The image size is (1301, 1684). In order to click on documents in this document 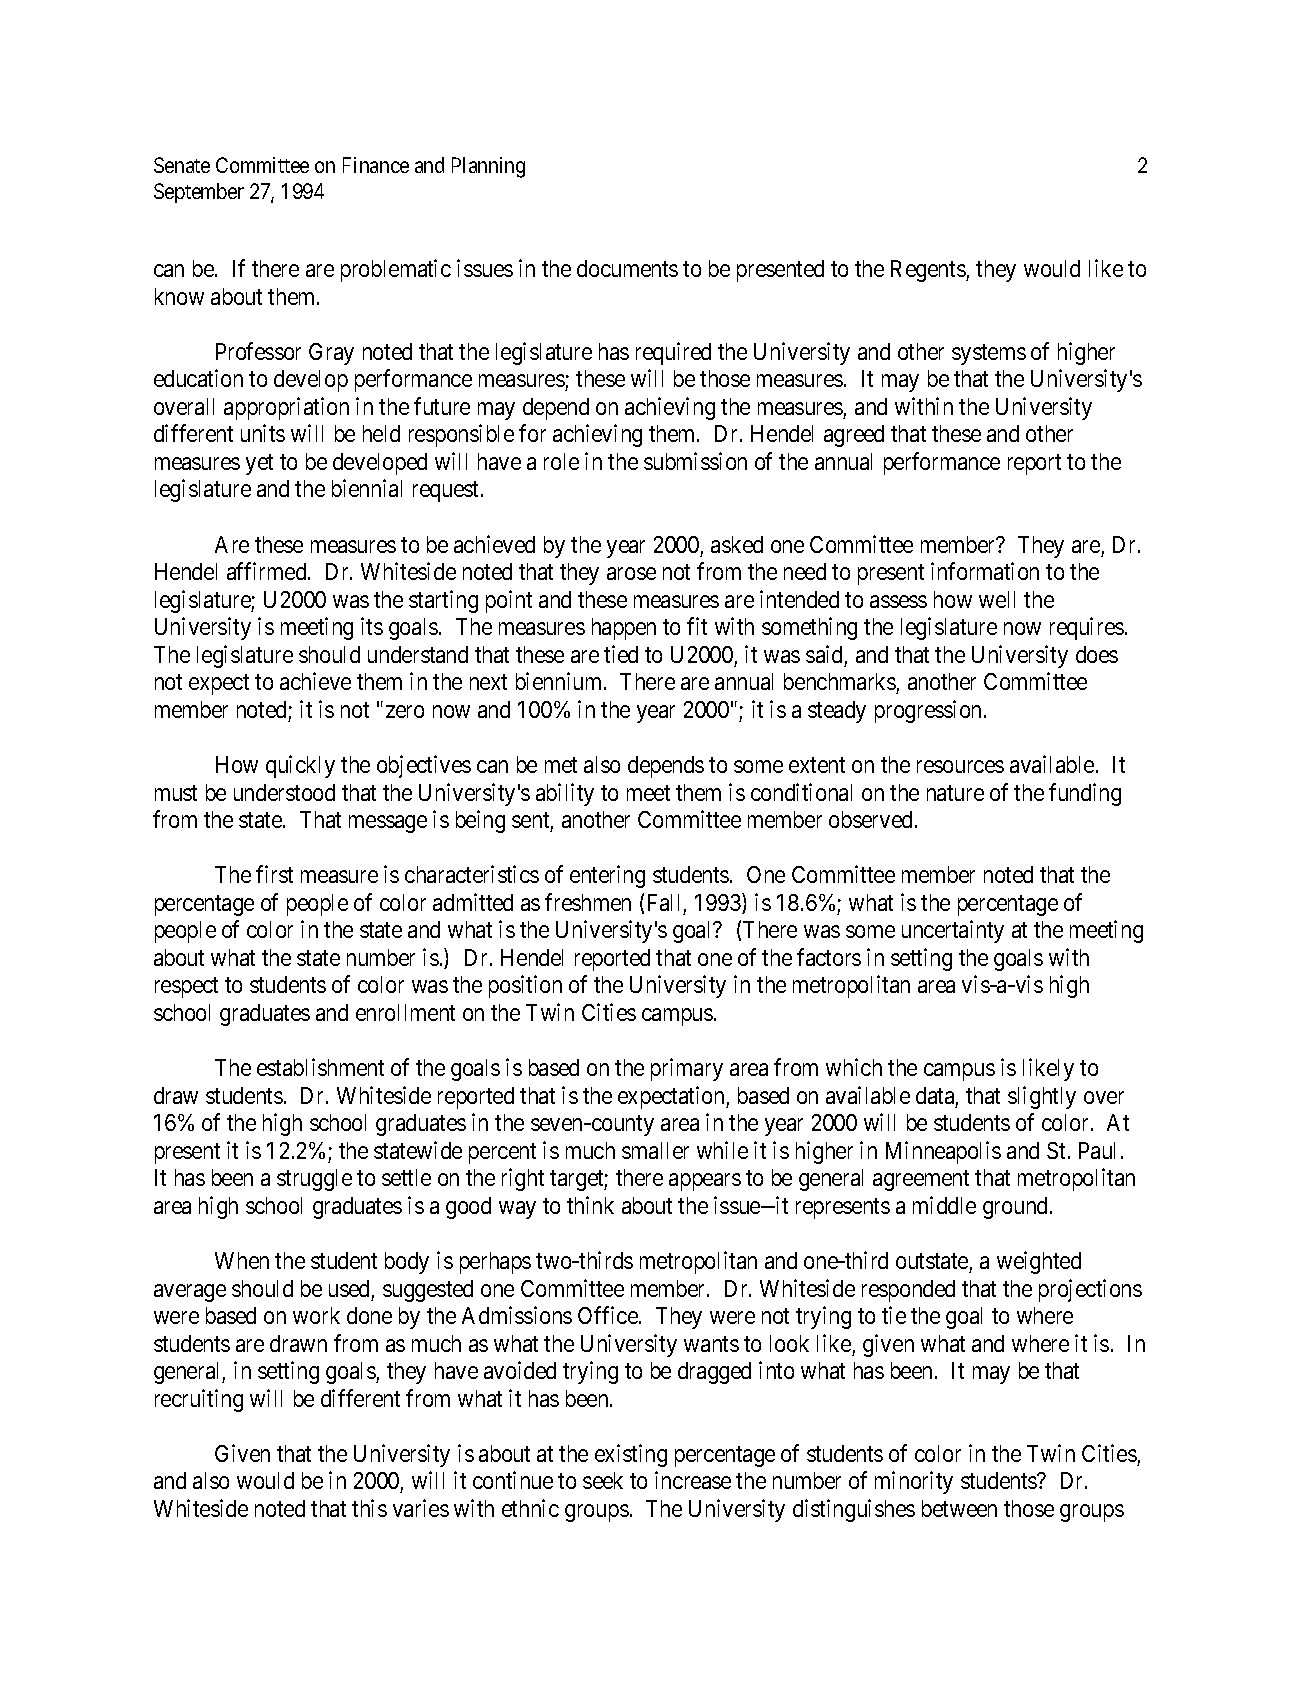, I will do `click(627, 268)`.
